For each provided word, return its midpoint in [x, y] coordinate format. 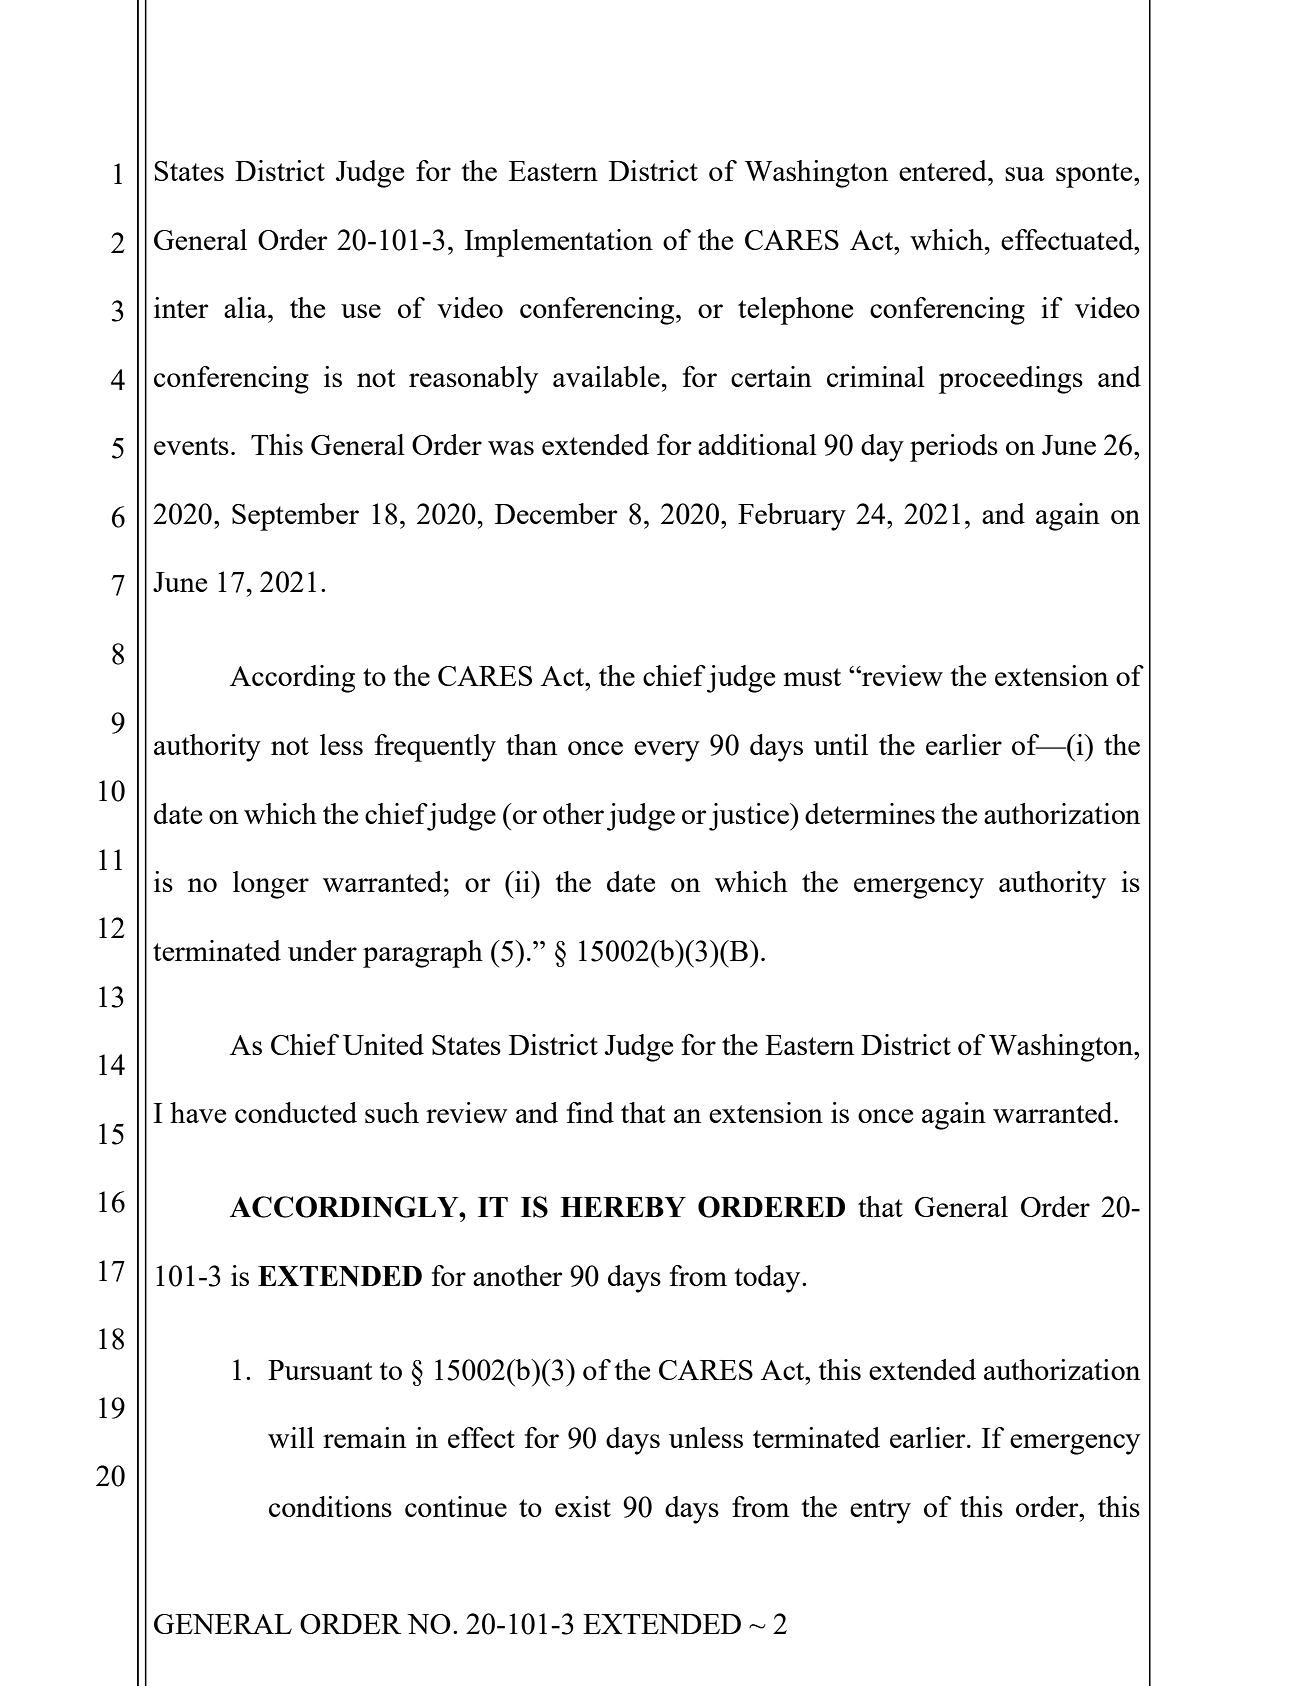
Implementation [558, 243]
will [291, 1437]
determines [870, 813]
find [590, 1112]
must [812, 677]
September [295, 517]
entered [944, 170]
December [556, 513]
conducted [296, 1112]
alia [246, 307]
